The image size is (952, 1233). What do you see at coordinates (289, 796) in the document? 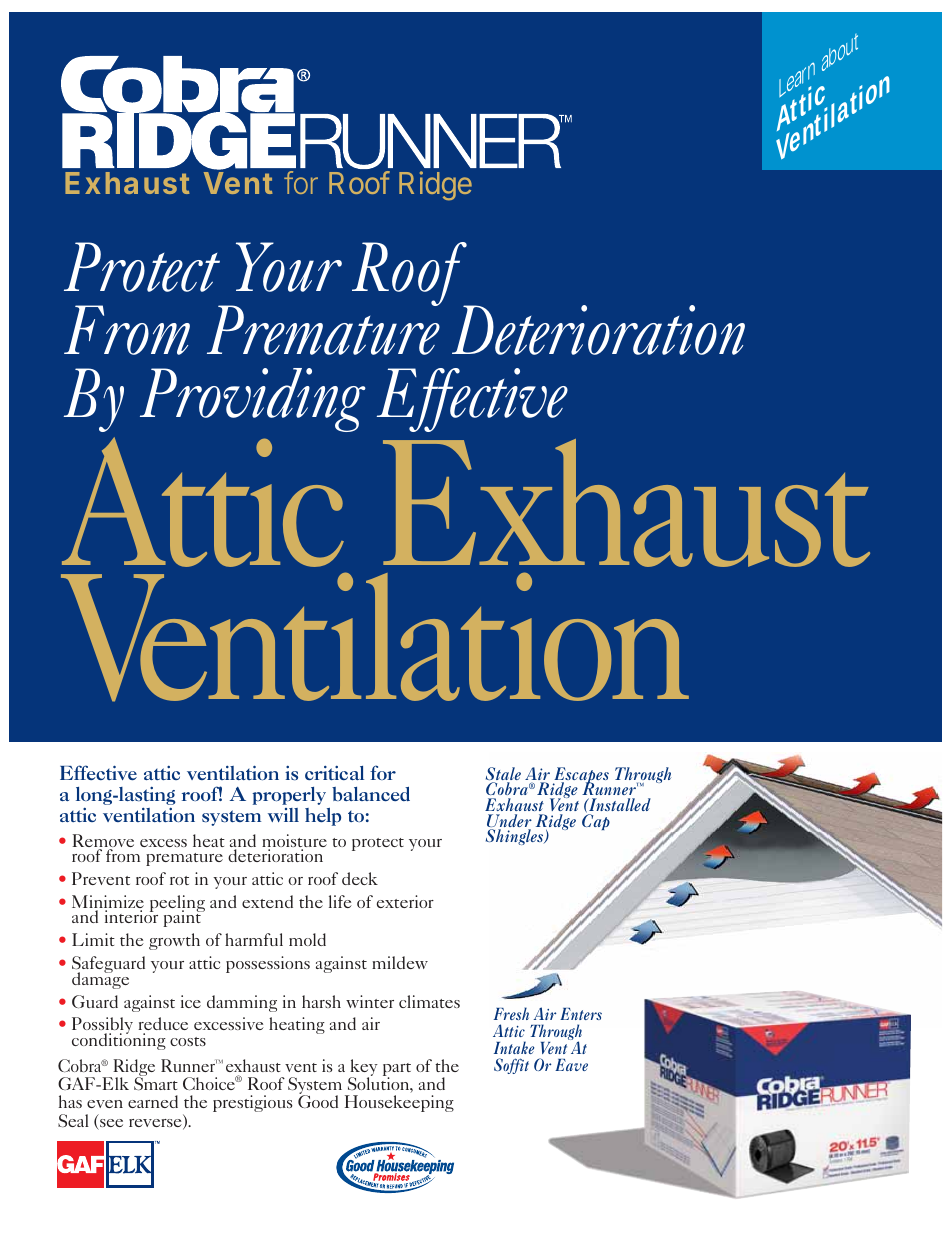
I see `properly` at bounding box center [289, 796].
